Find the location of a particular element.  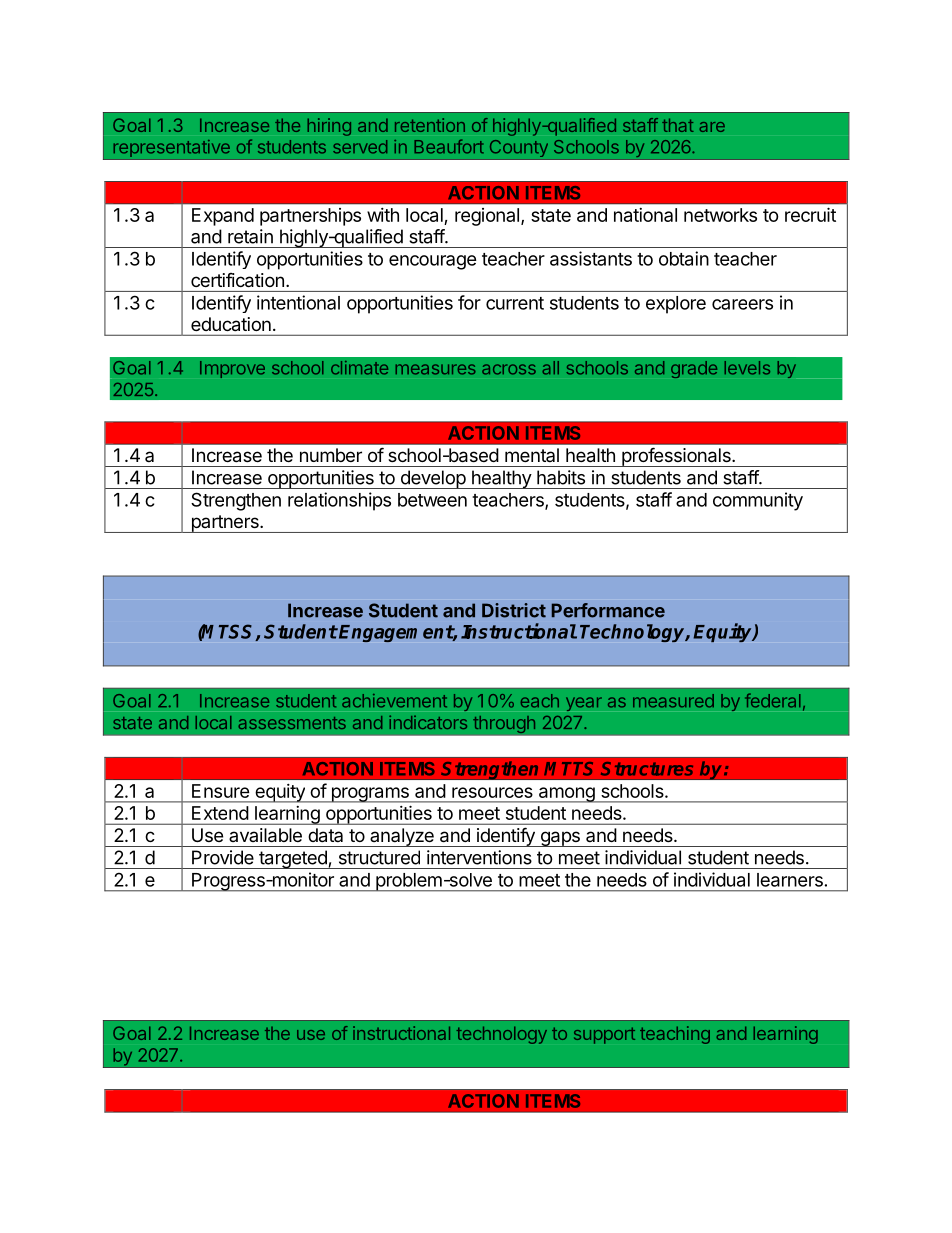

hiring is located at coordinates (329, 127).
